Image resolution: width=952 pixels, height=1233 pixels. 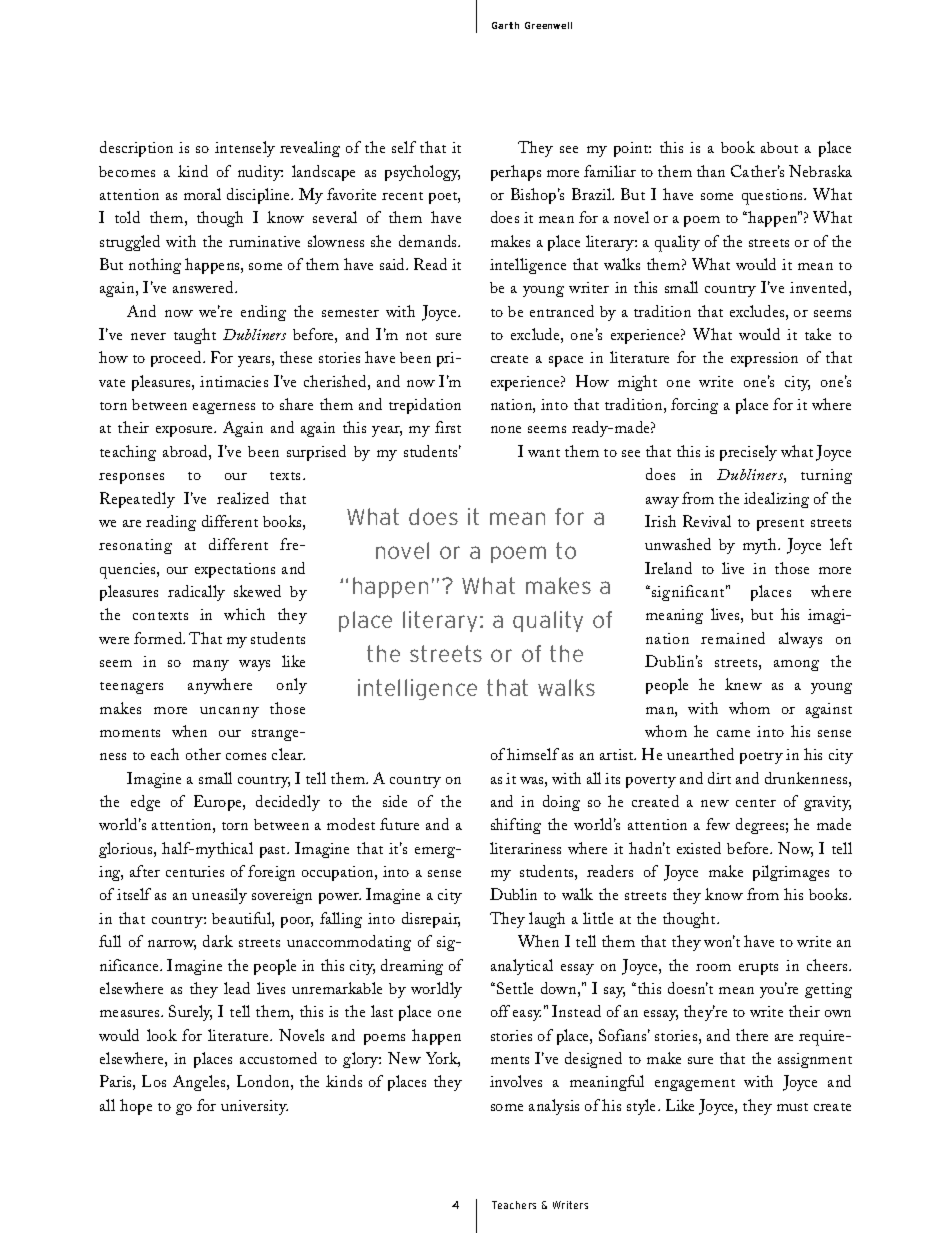 I want to click on intensely, so click(x=245, y=149).
